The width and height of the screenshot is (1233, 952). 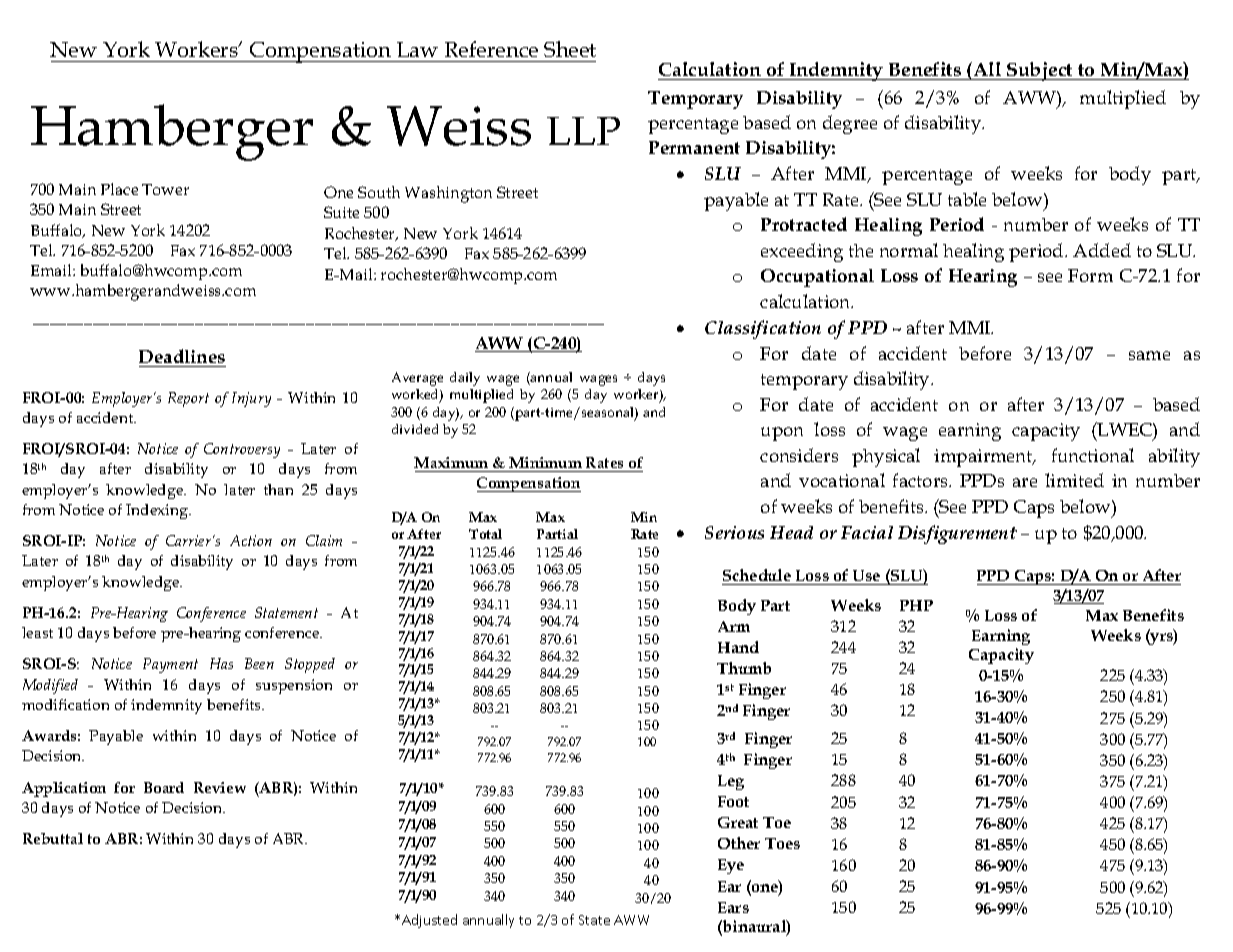 What do you see at coordinates (417, 49) in the screenshot?
I see `Law` at bounding box center [417, 49].
